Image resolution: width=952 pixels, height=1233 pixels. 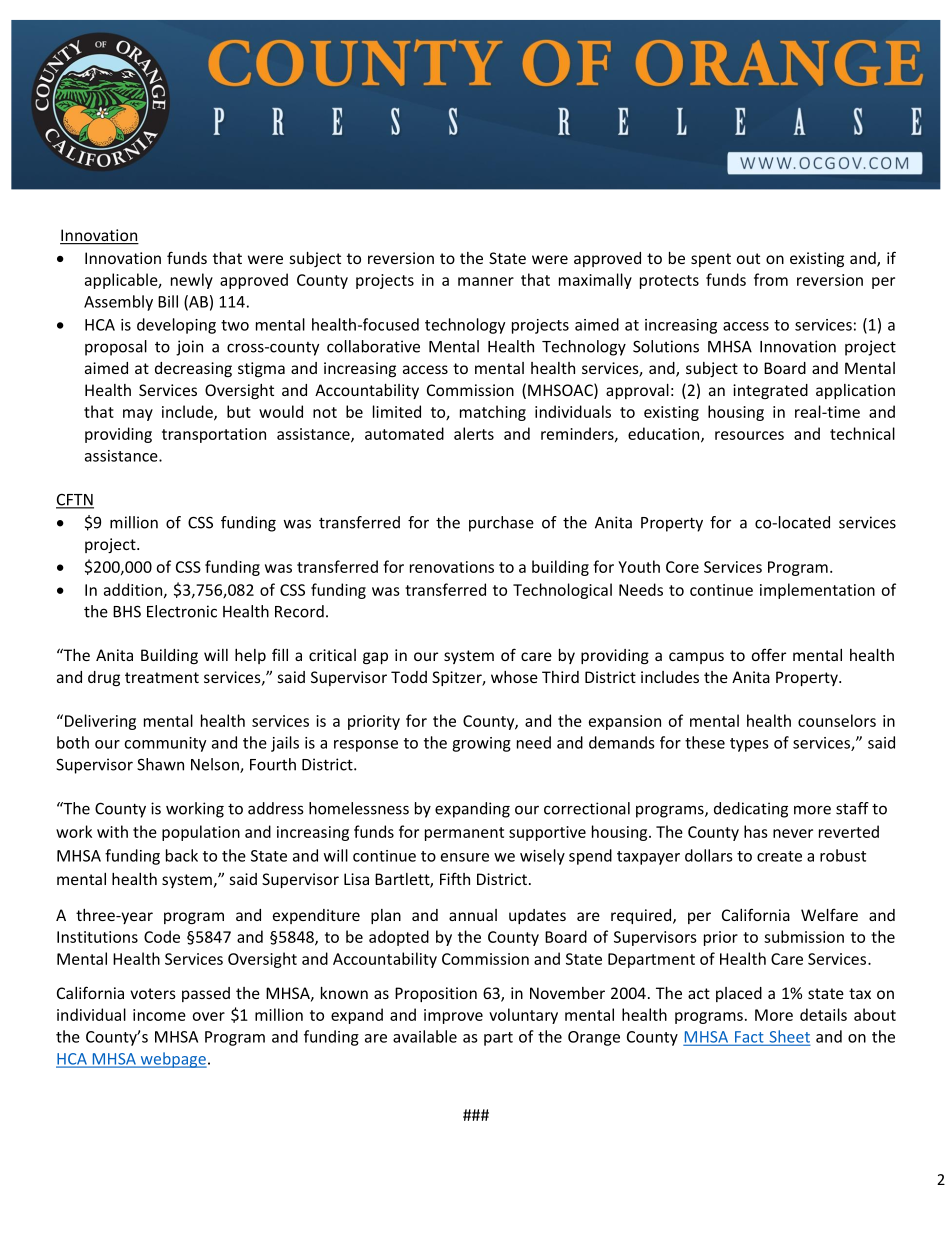 I want to click on purchase, so click(x=501, y=524).
